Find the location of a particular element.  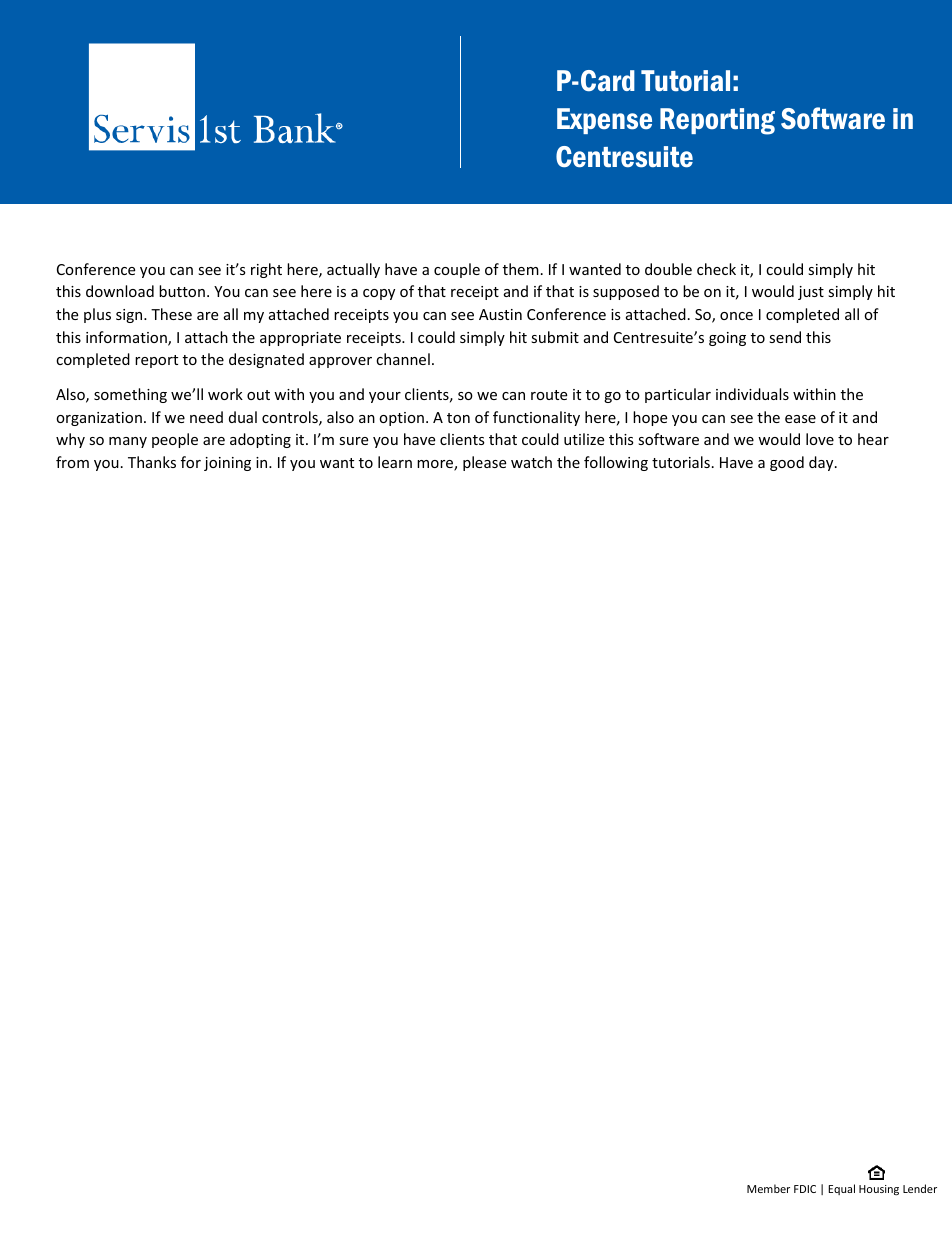

day is located at coordinates (822, 463).
